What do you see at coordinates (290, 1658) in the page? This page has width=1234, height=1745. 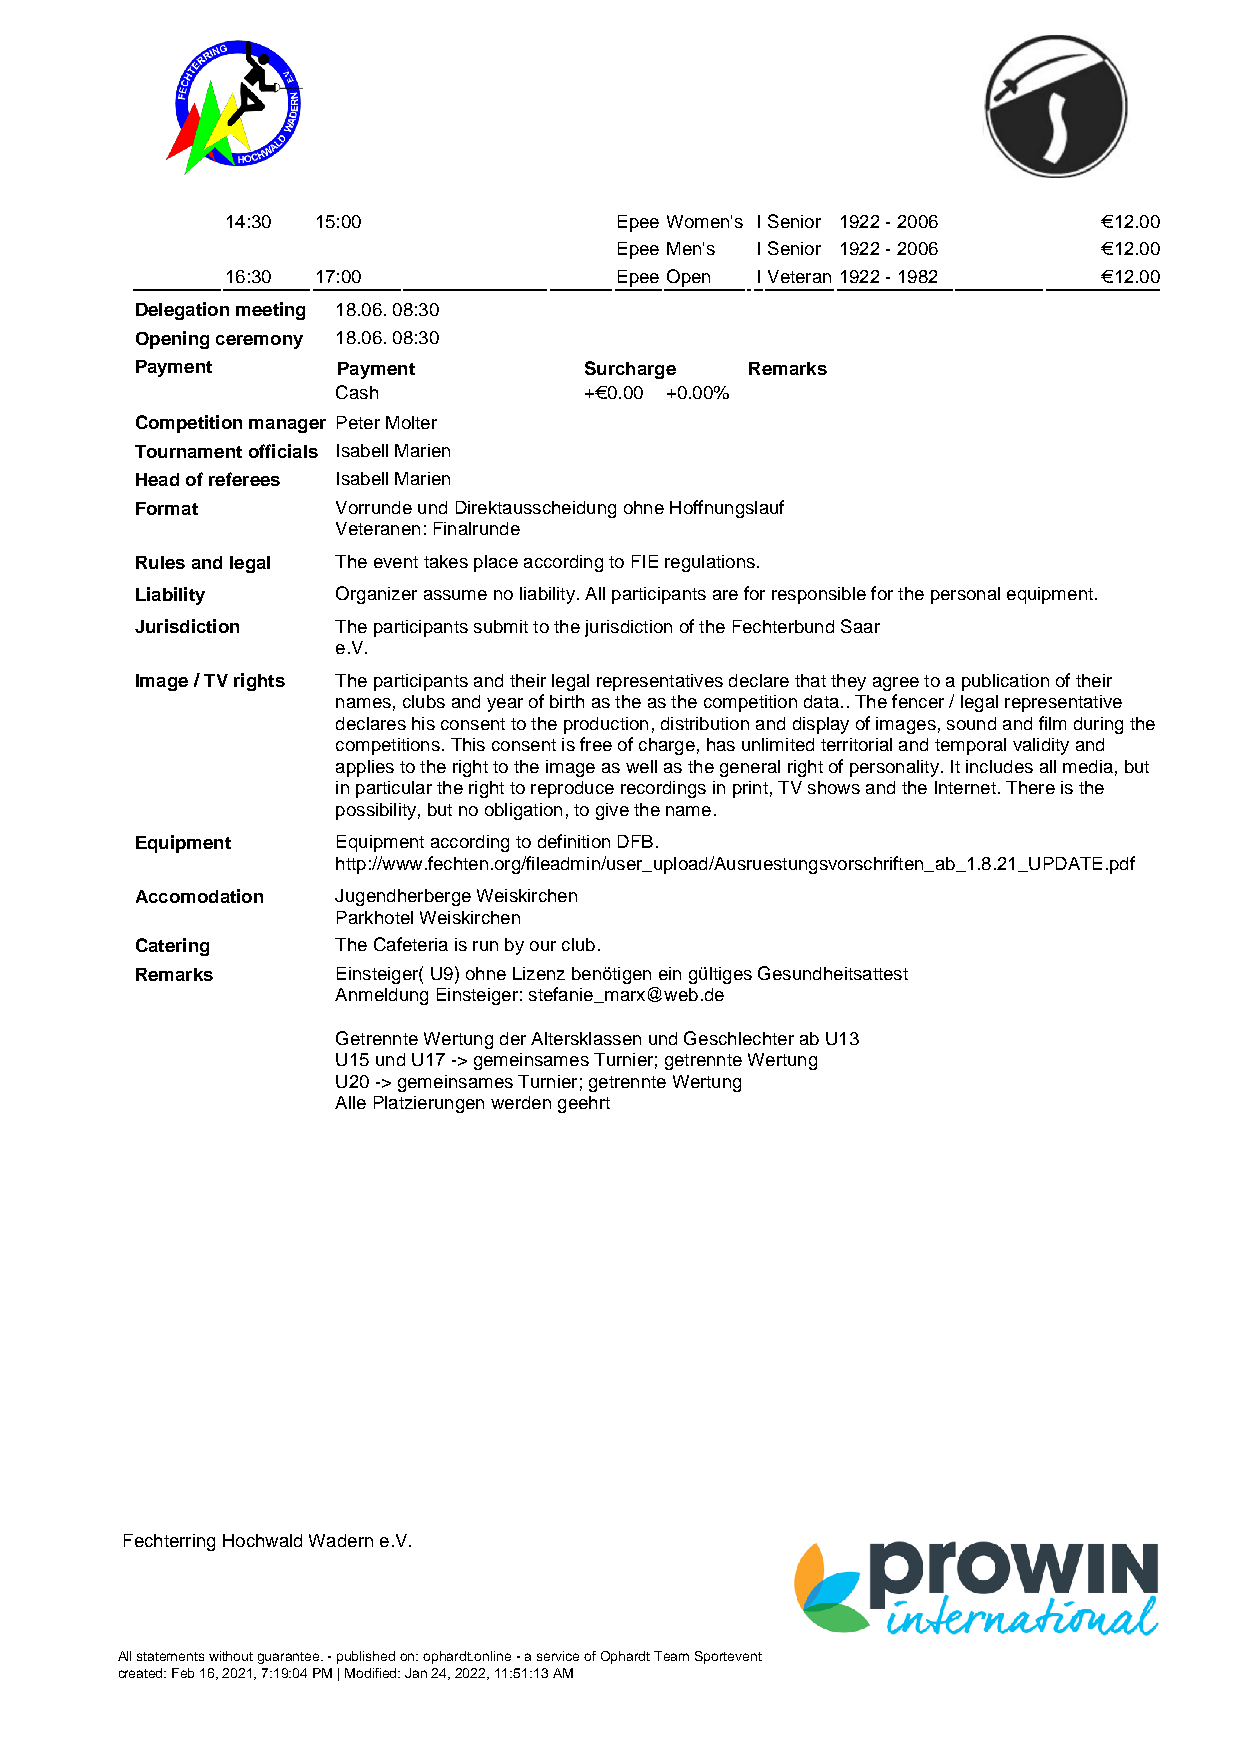 I see `guarantee` at bounding box center [290, 1658].
